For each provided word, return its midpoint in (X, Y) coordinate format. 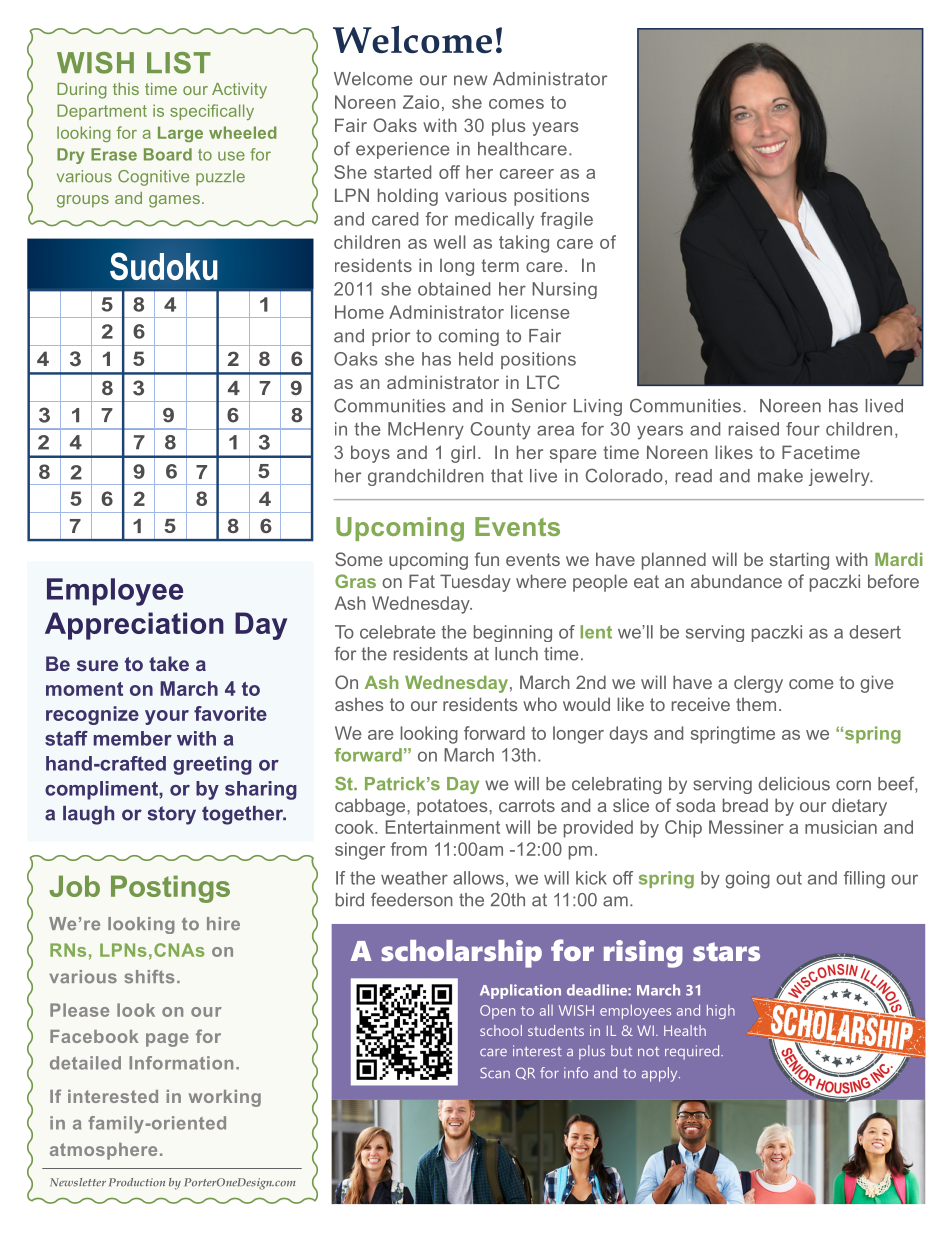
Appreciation (134, 626)
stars (726, 951)
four (803, 429)
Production (137, 1182)
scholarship (462, 954)
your (167, 717)
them (756, 704)
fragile (566, 220)
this (126, 89)
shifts (149, 976)
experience (402, 150)
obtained (454, 289)
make (780, 476)
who (540, 704)
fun (487, 559)
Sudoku (163, 266)
